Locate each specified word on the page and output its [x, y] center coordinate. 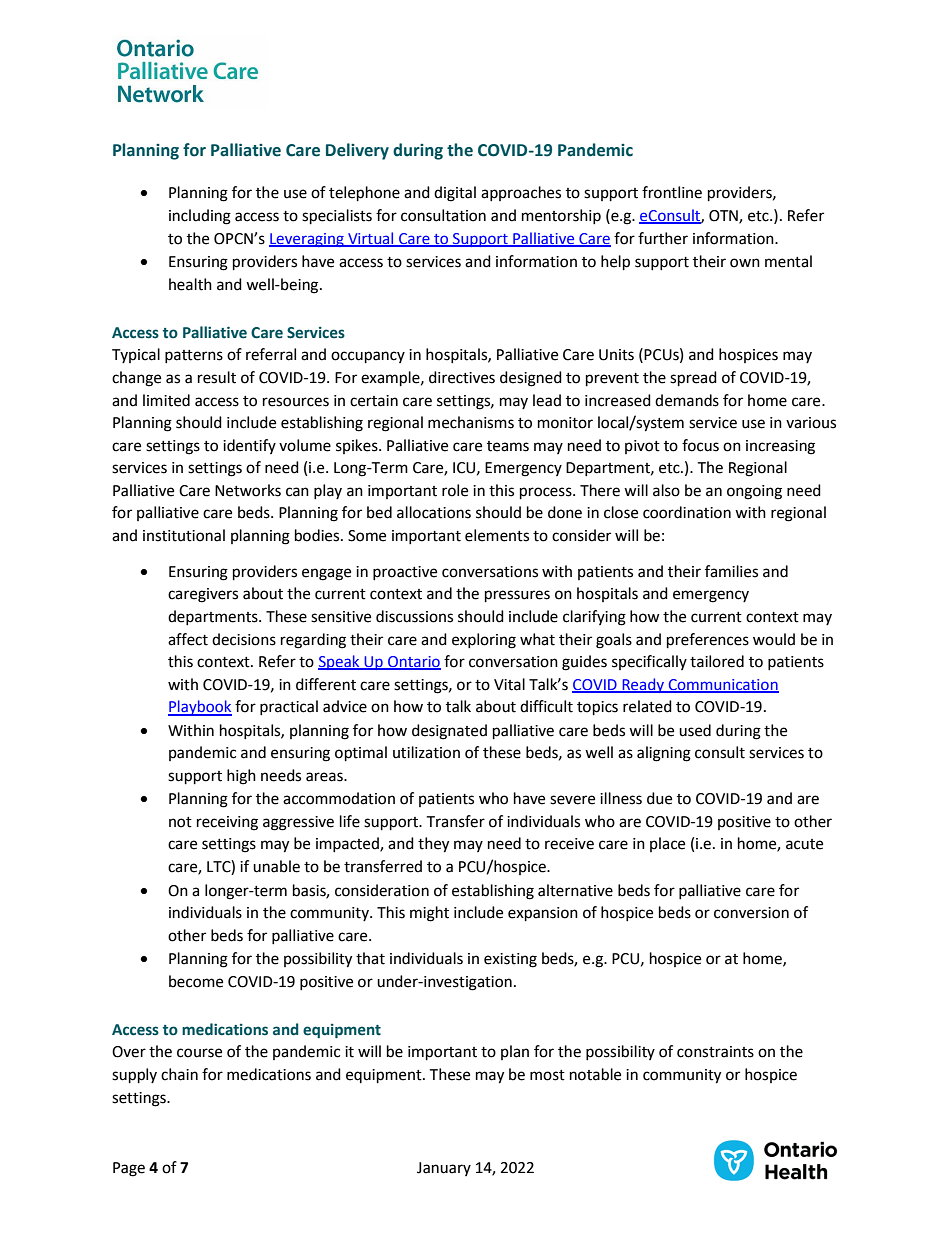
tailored [717, 661]
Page [129, 1169]
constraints [715, 1052]
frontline [672, 192]
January [444, 1169]
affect [188, 639]
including [200, 217]
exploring [484, 641]
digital [455, 194]
